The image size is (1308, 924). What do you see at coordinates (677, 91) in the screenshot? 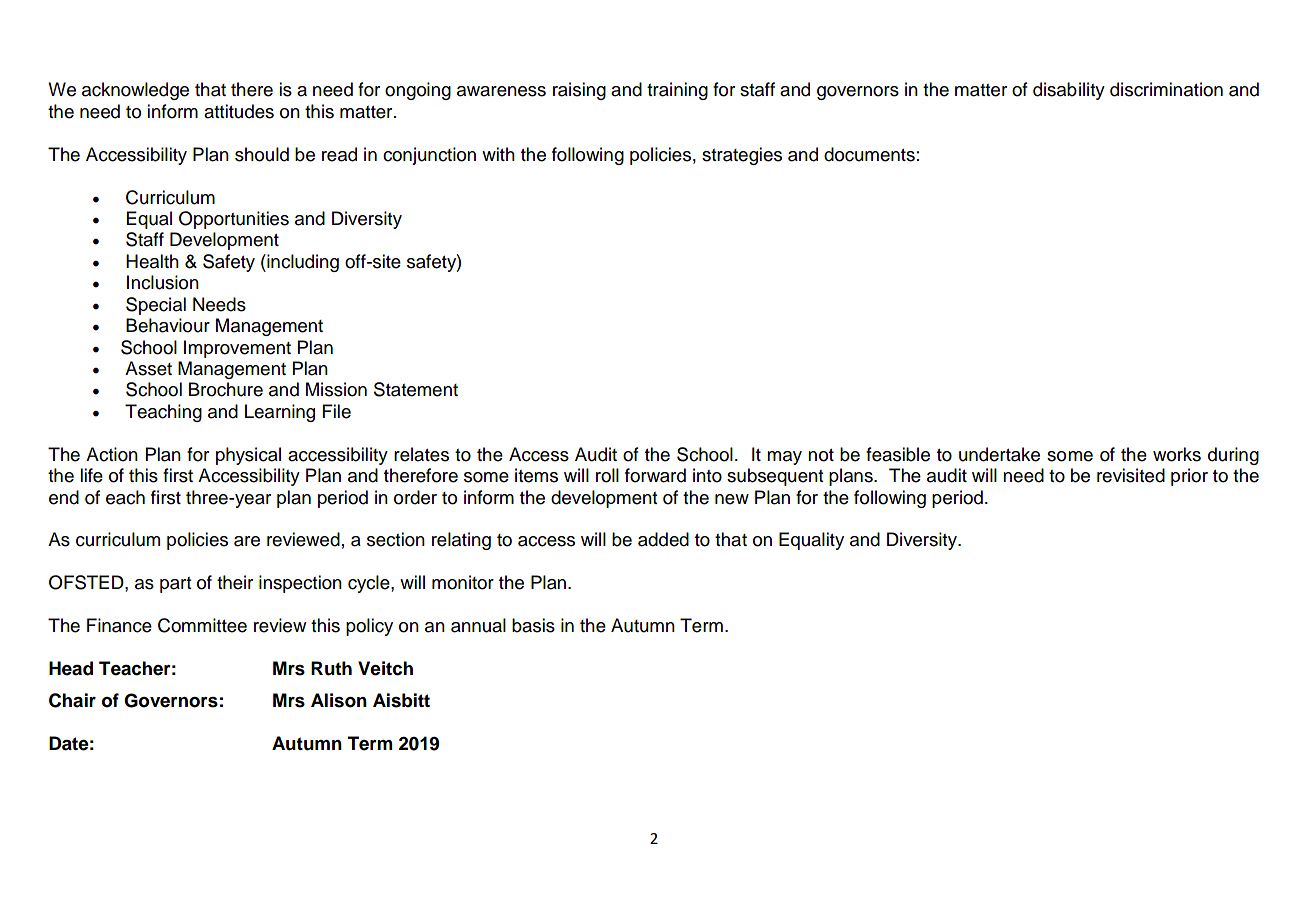
I see `training` at bounding box center [677, 91].
